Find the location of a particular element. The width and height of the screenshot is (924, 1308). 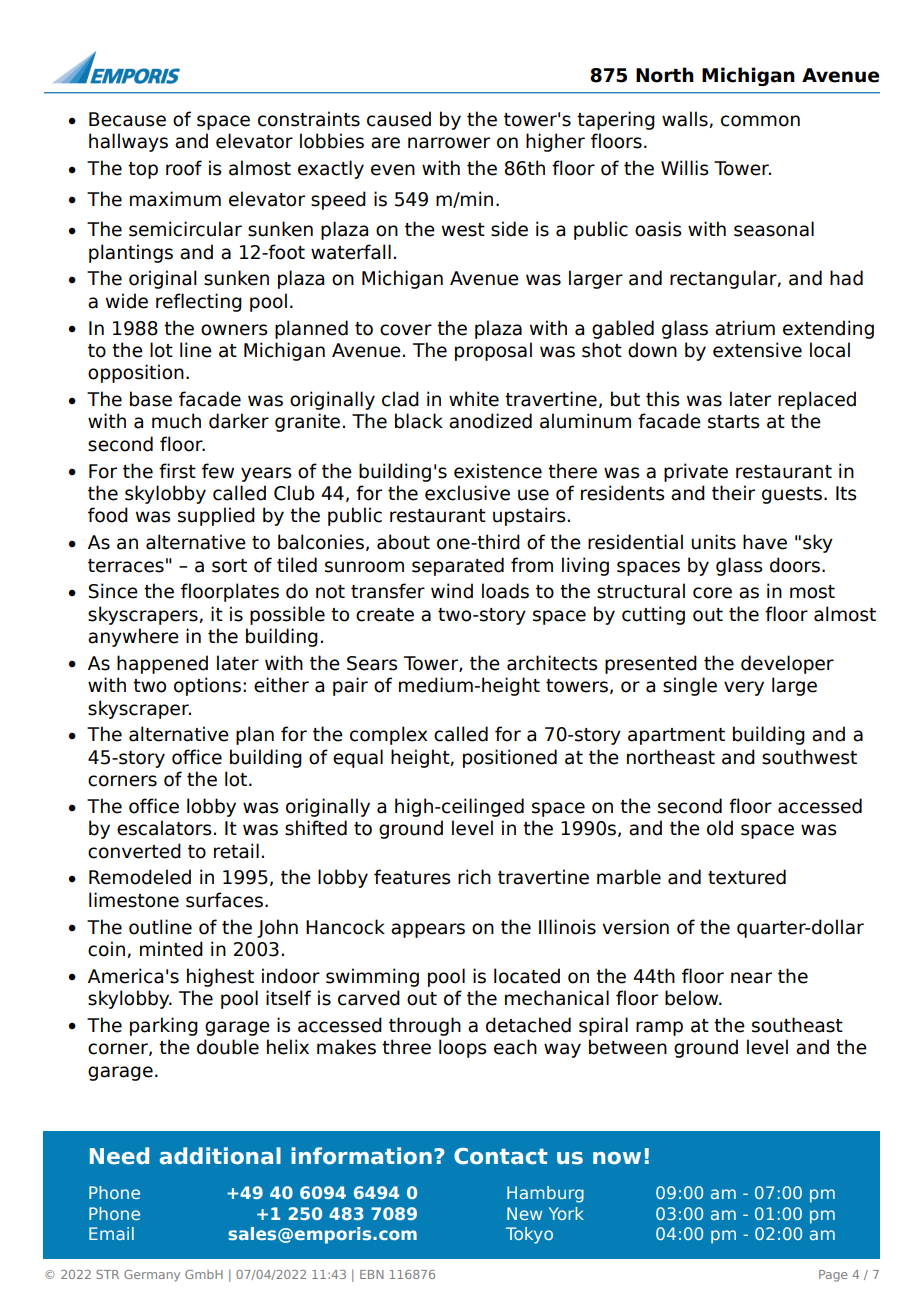

common is located at coordinates (760, 121).
